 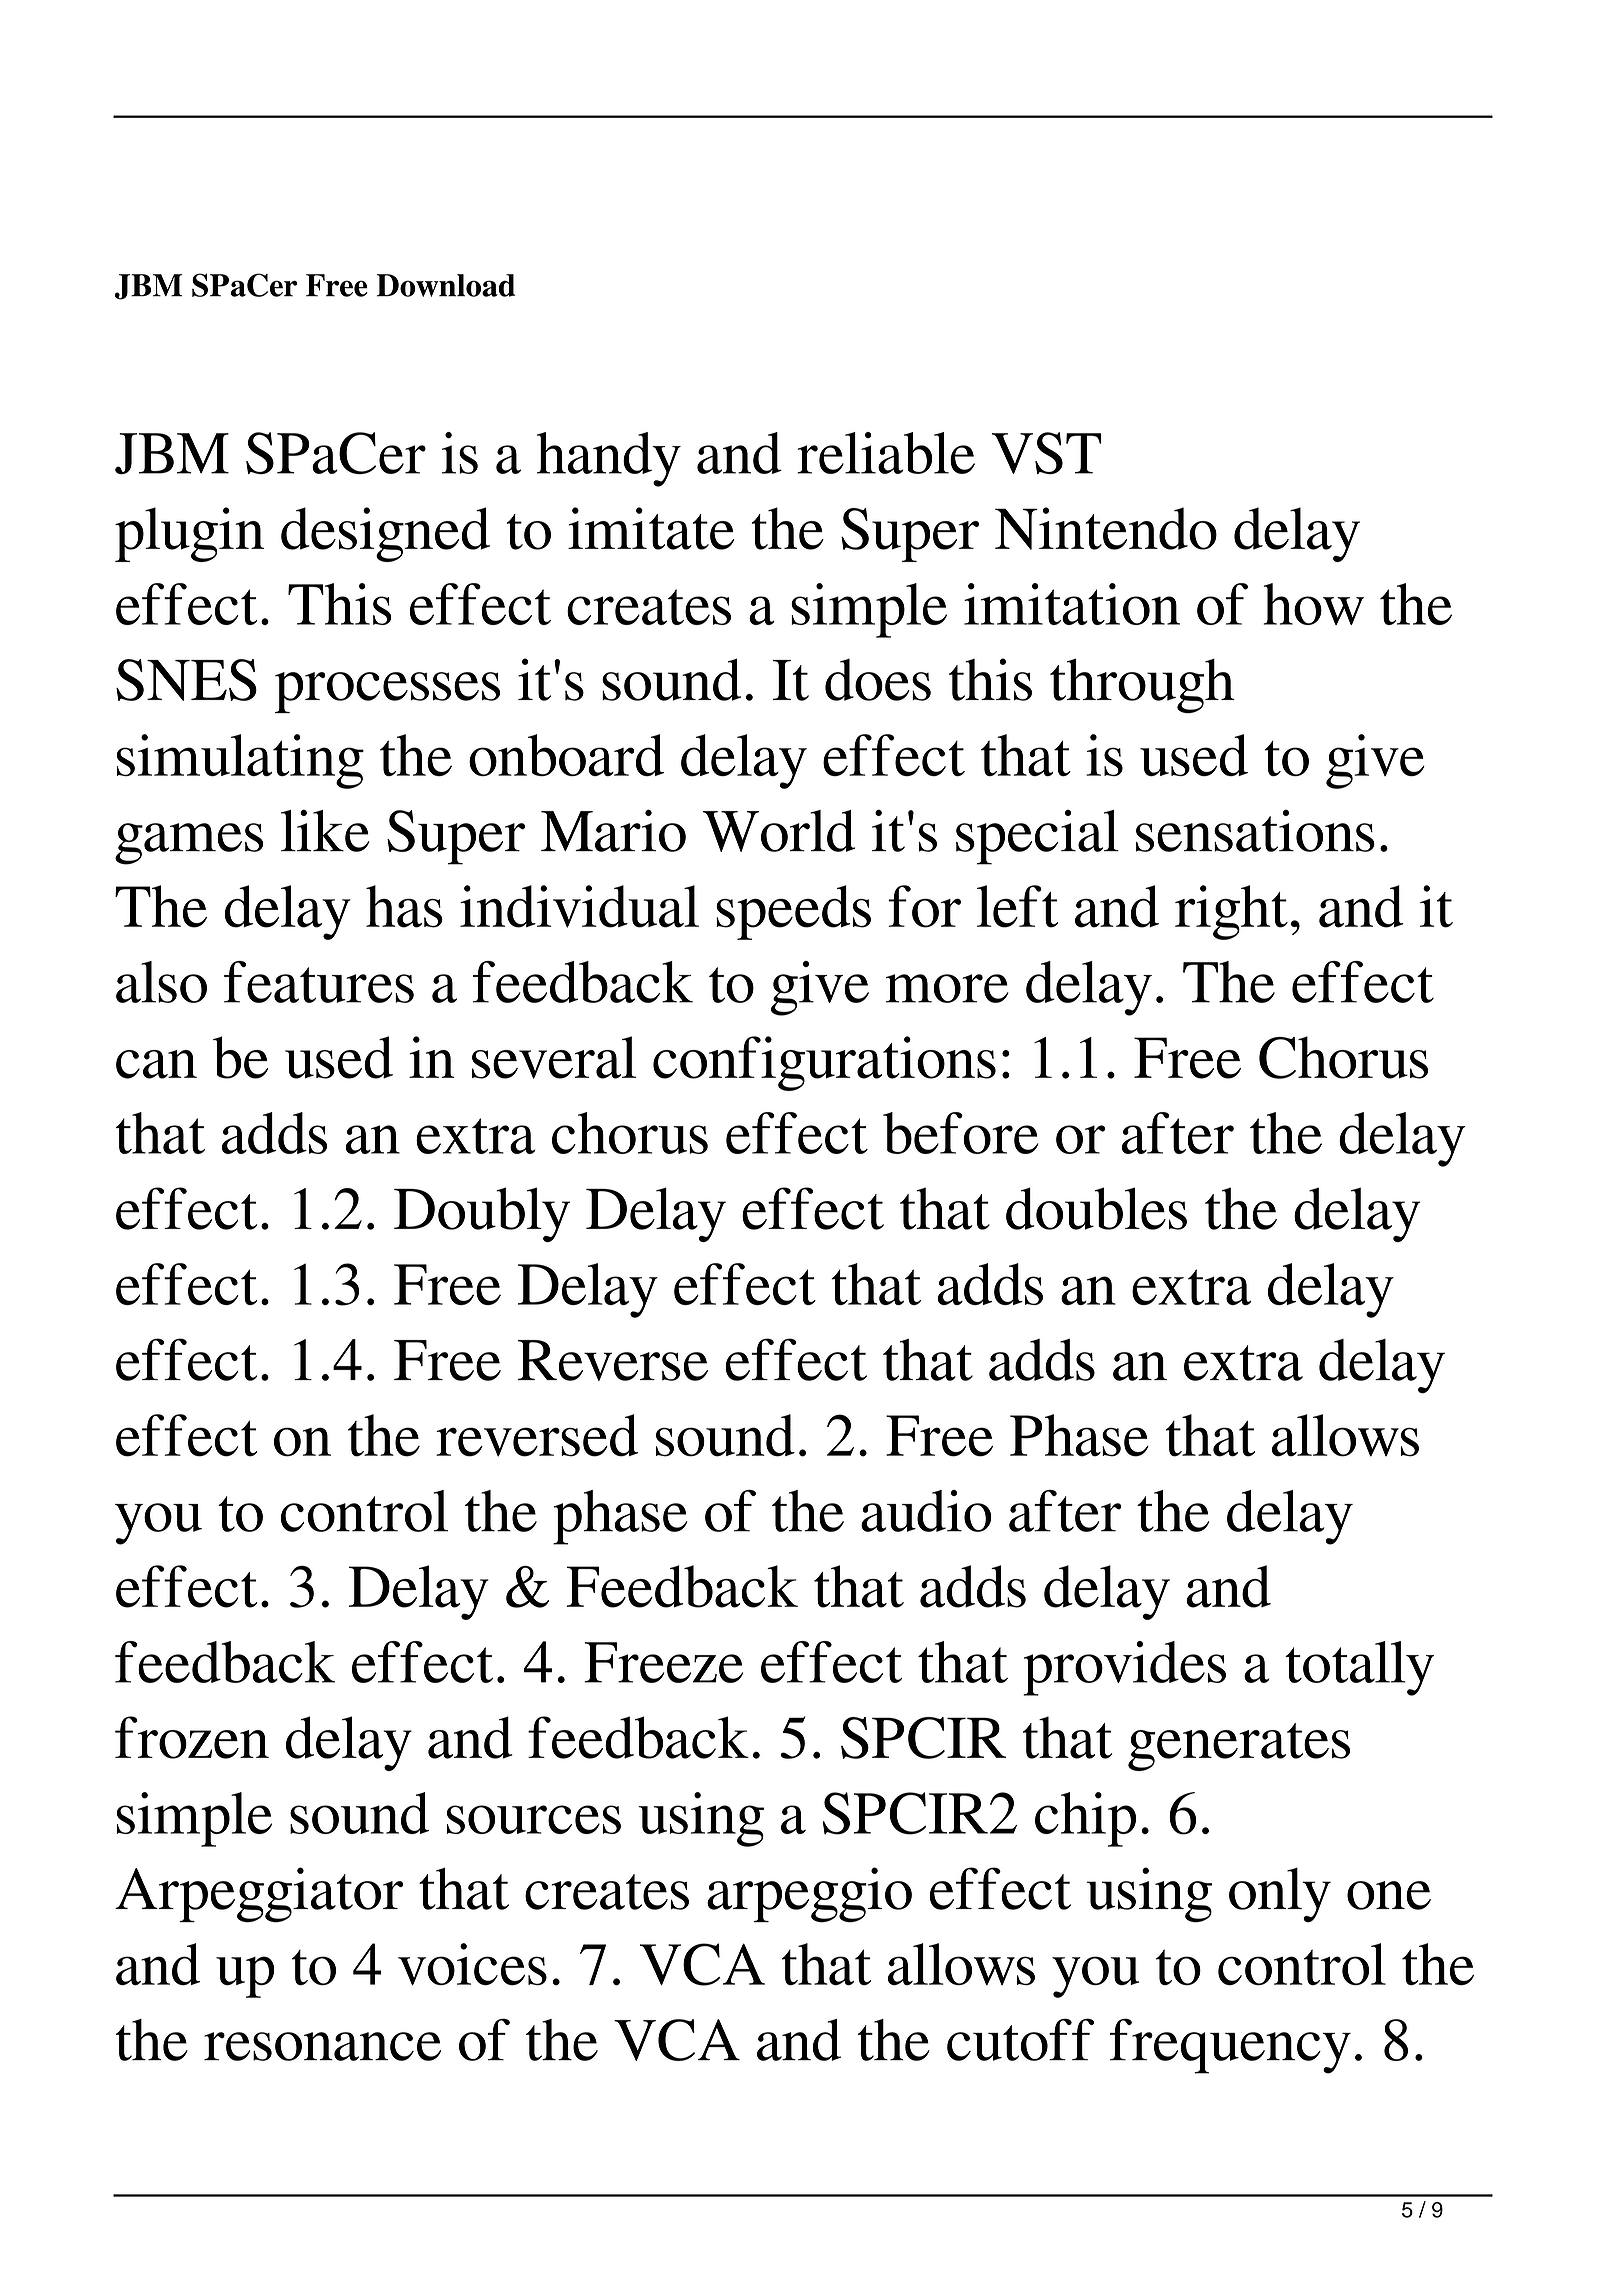 What do you see at coordinates (779, 831) in the image?
I see `World` at bounding box center [779, 831].
